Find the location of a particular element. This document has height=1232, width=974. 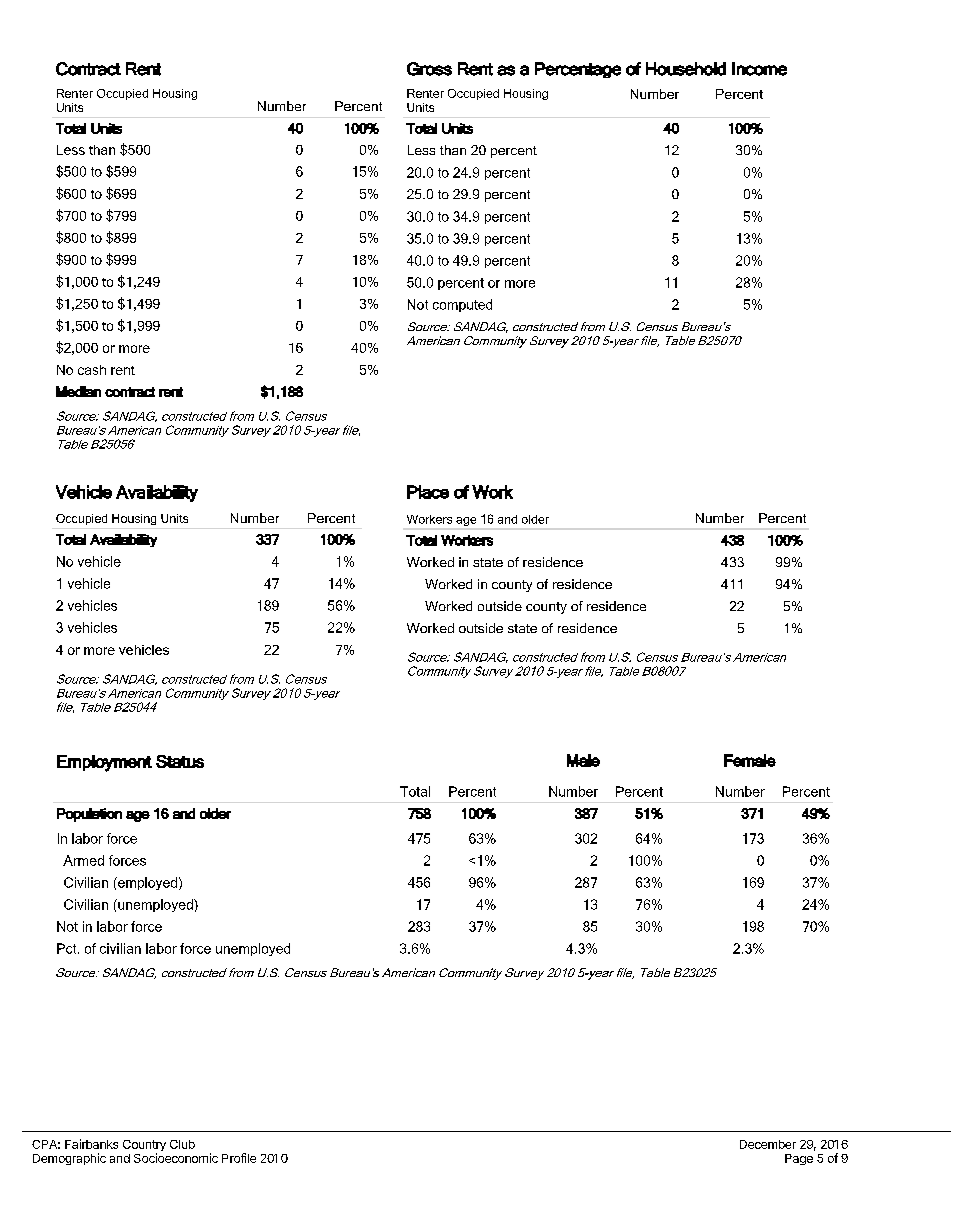

Household is located at coordinates (686, 69).
